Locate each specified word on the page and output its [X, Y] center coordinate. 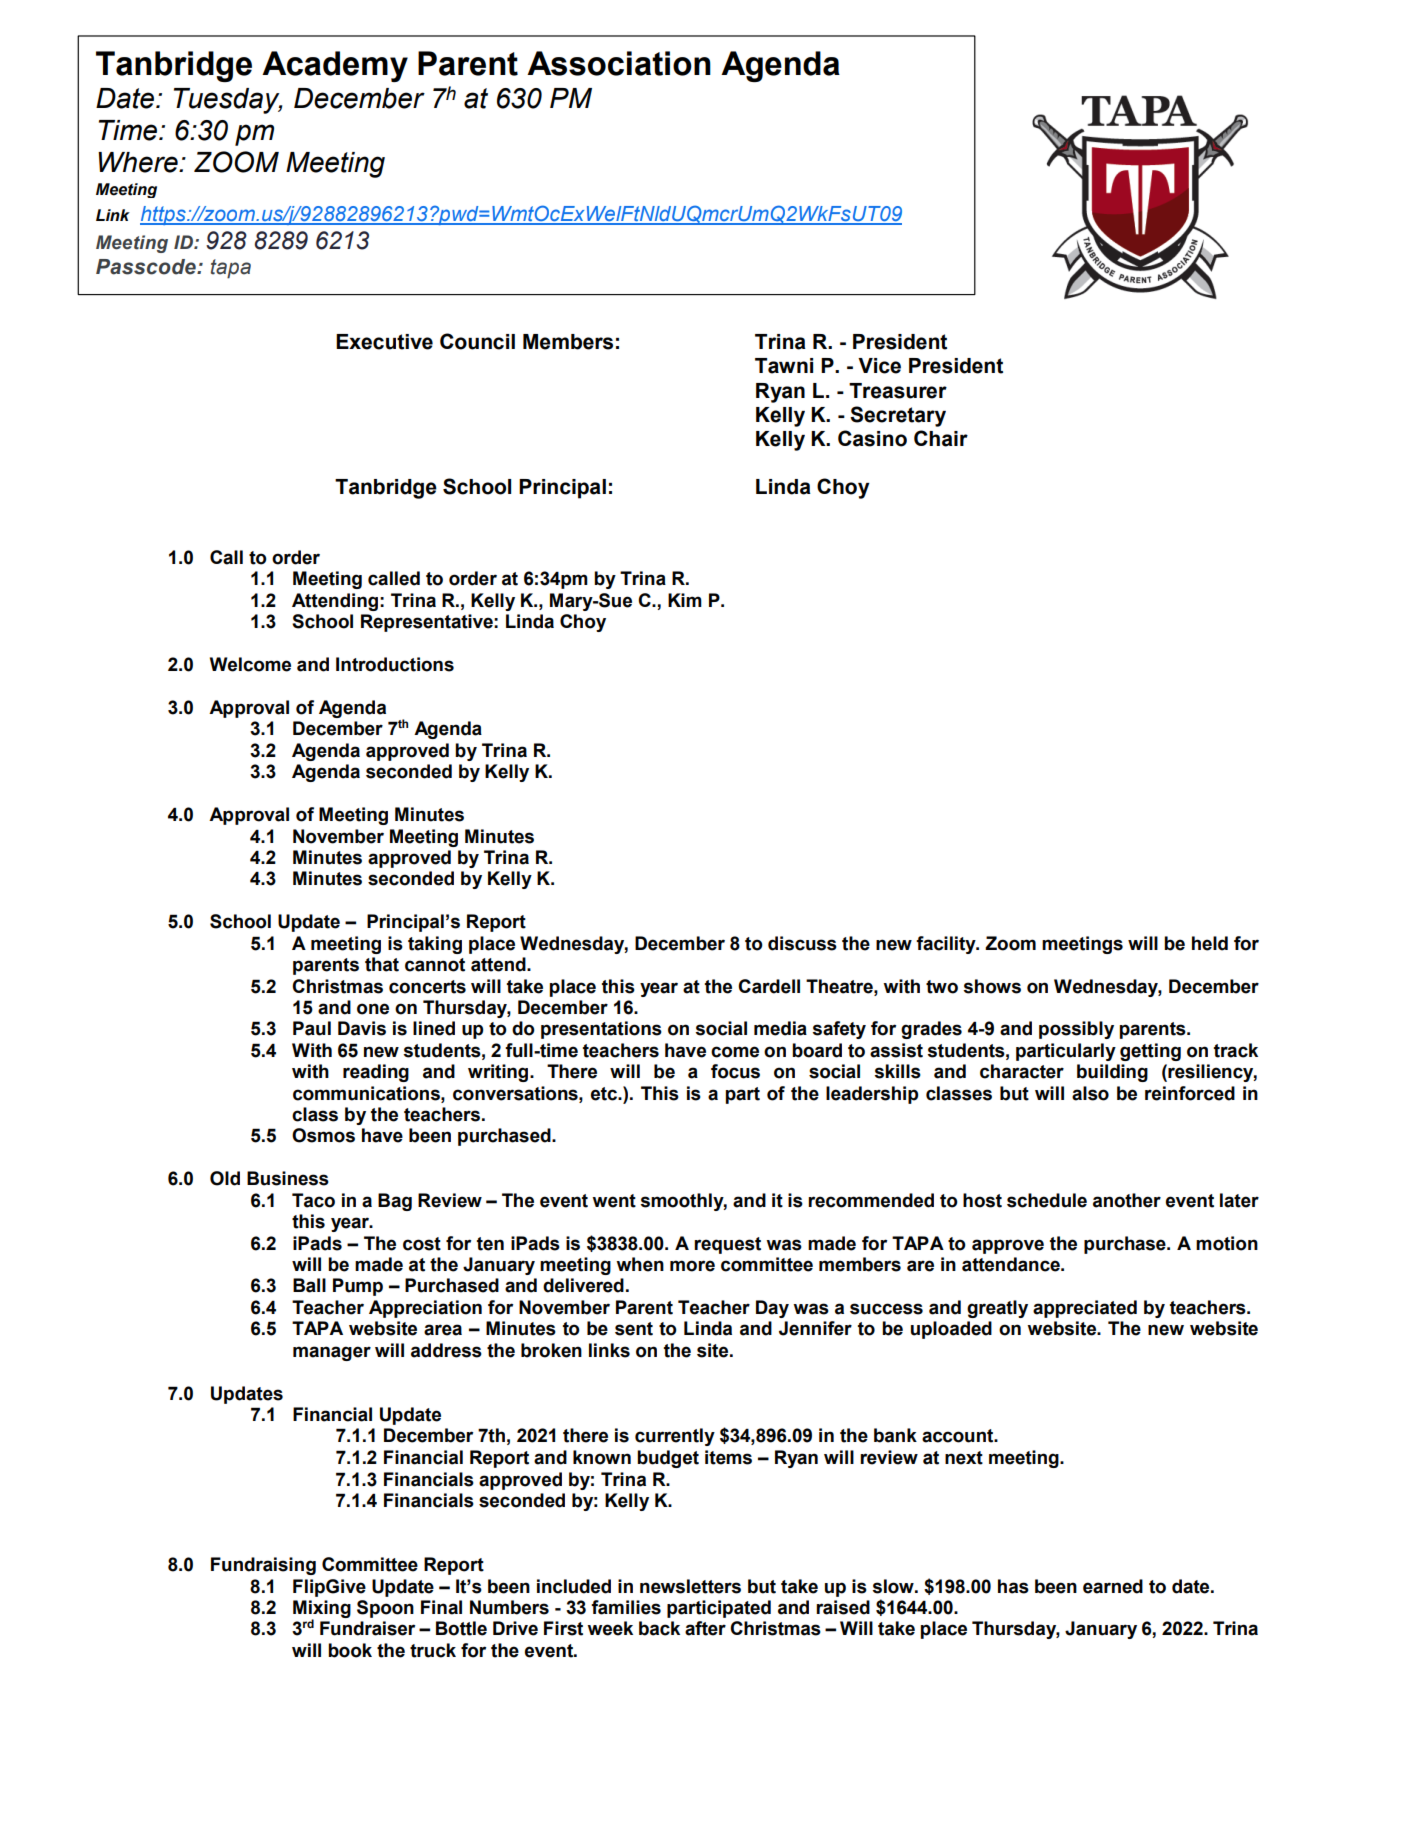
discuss [802, 943]
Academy [335, 66]
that [382, 964]
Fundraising [263, 1566]
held [1210, 943]
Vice [879, 366]
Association [619, 63]
